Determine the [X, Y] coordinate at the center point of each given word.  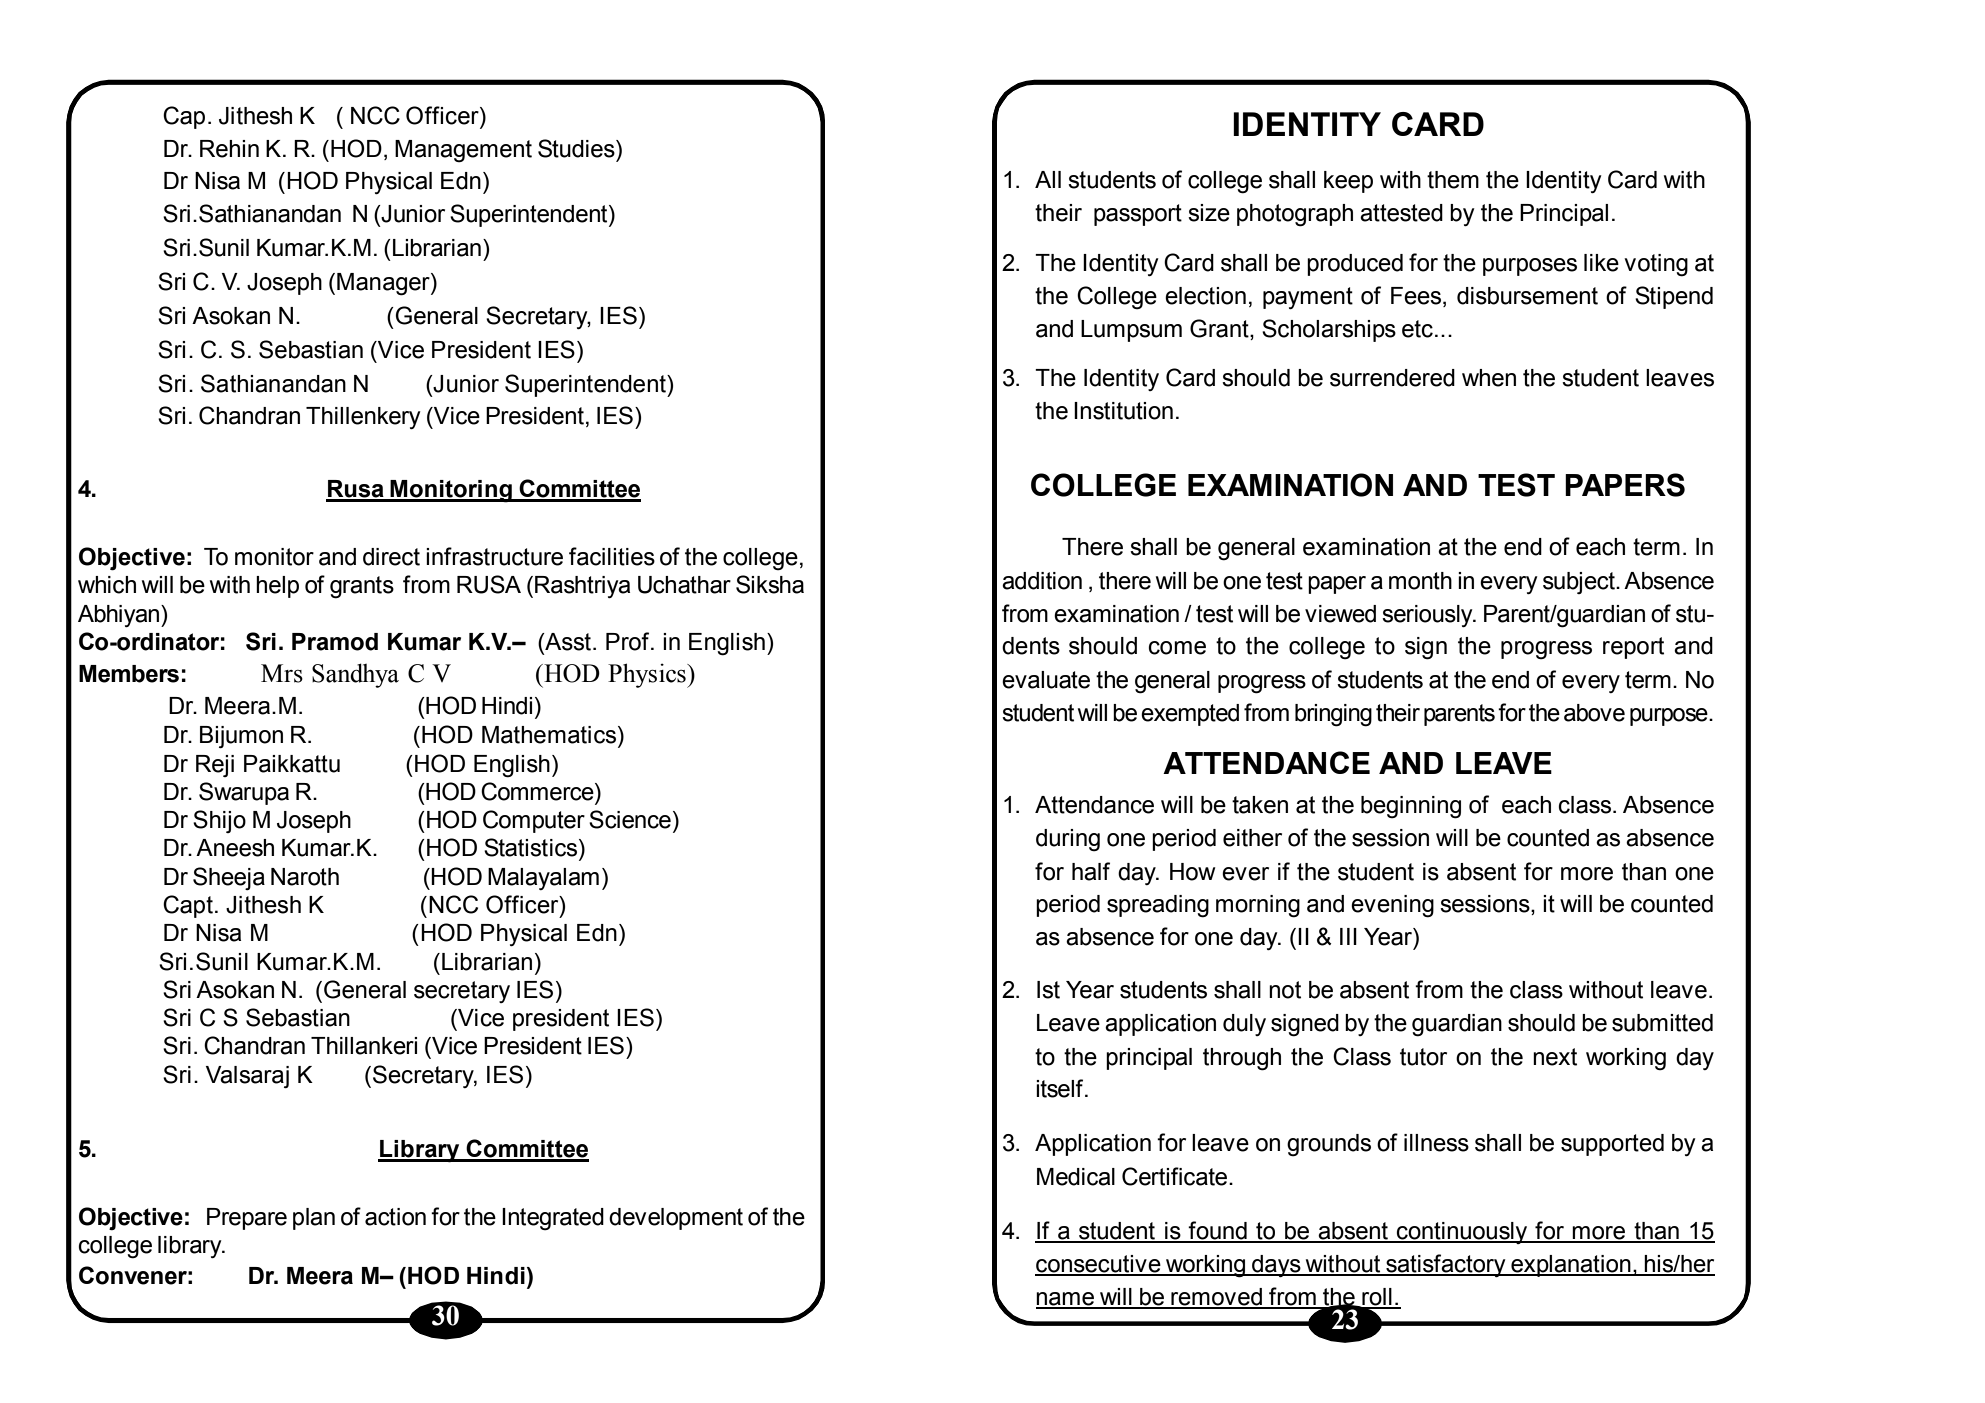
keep [1348, 182]
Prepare [247, 1219]
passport [1138, 215]
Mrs [282, 673]
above [1594, 713]
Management [463, 151]
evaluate [1046, 680]
